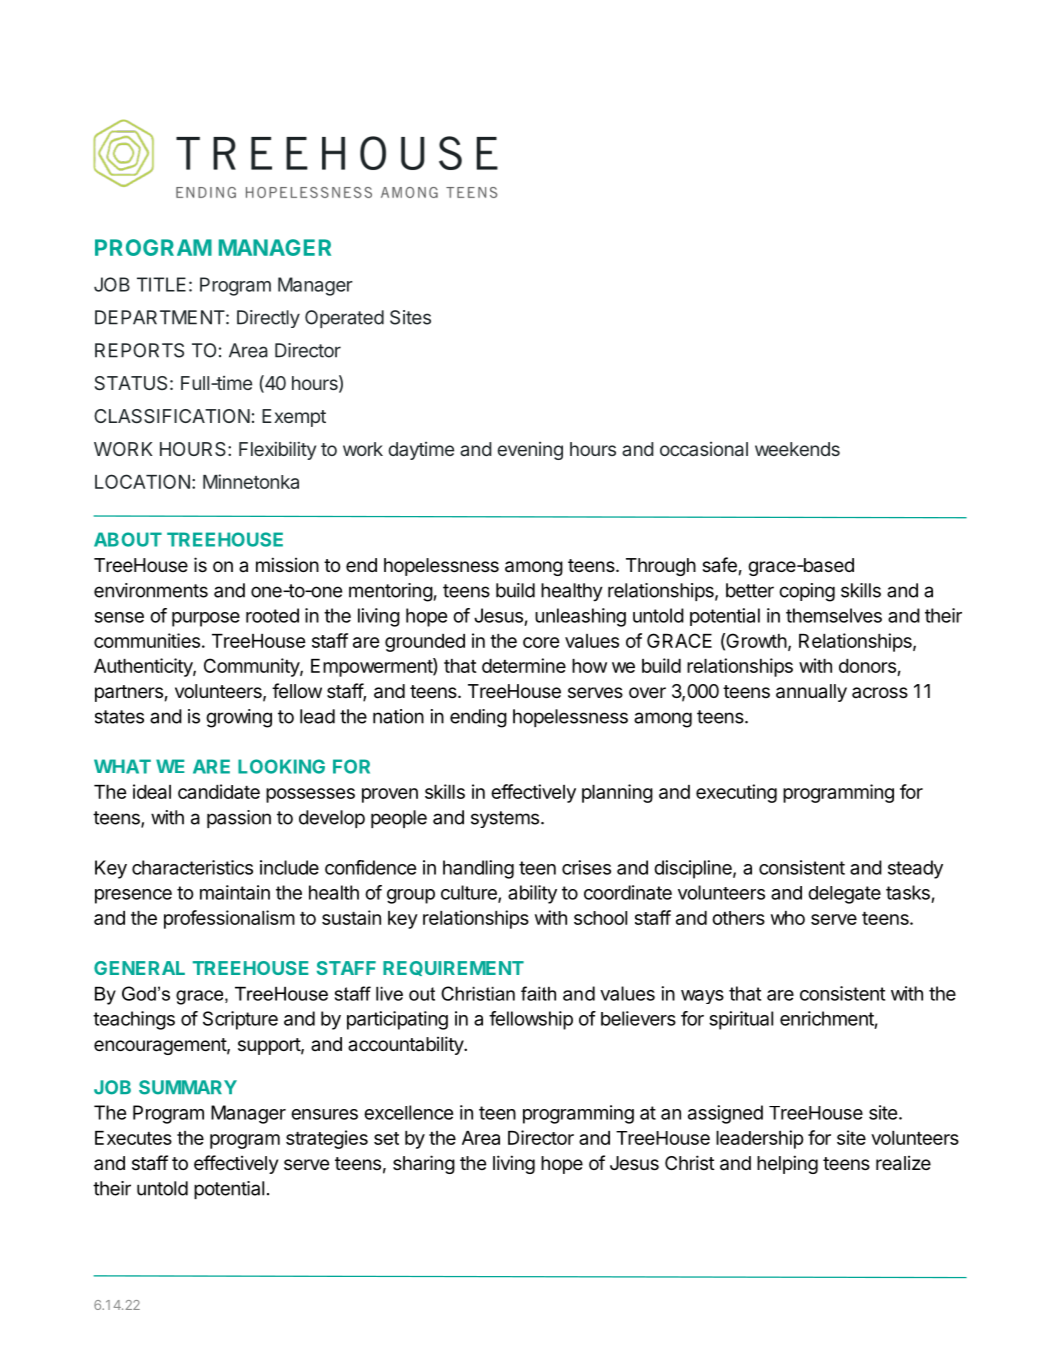 The image size is (1060, 1372). What do you see at coordinates (344, 319) in the page?
I see `Operated` at bounding box center [344, 319].
